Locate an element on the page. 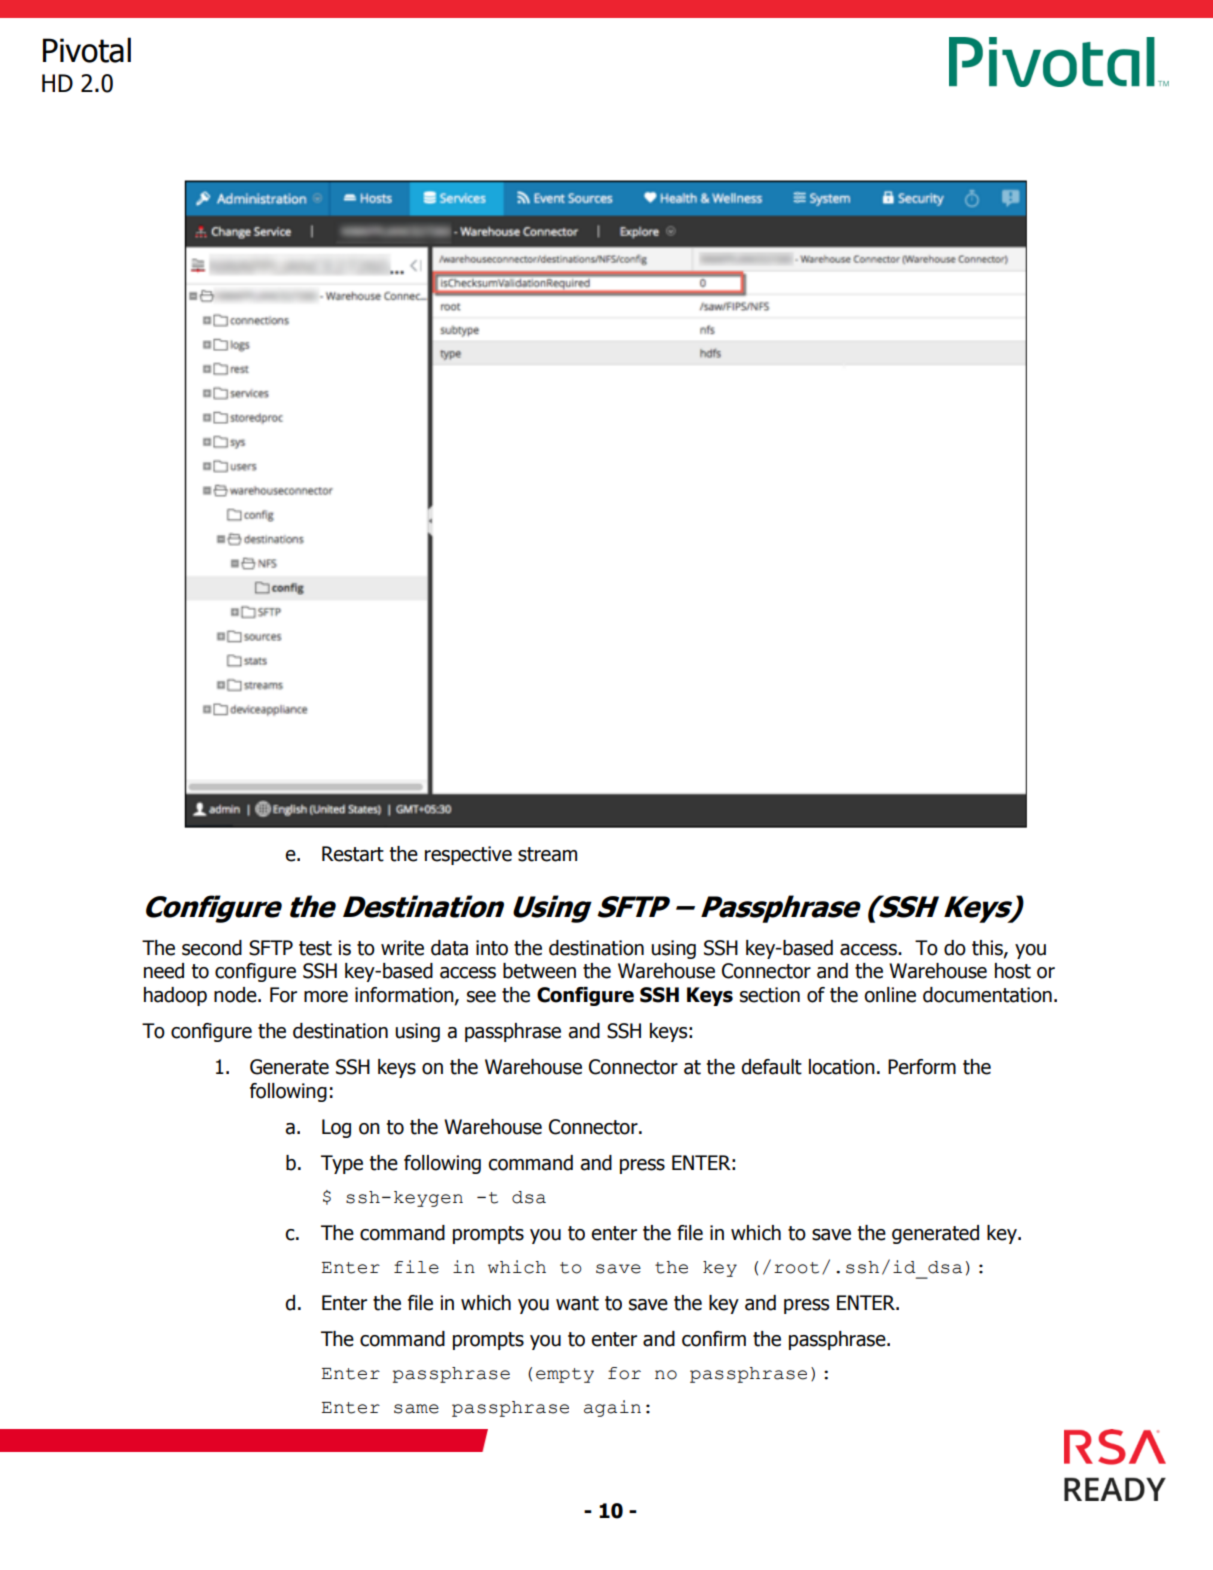 Image resolution: width=1213 pixels, height=1570 pixels. Log is located at coordinates (336, 1128).
